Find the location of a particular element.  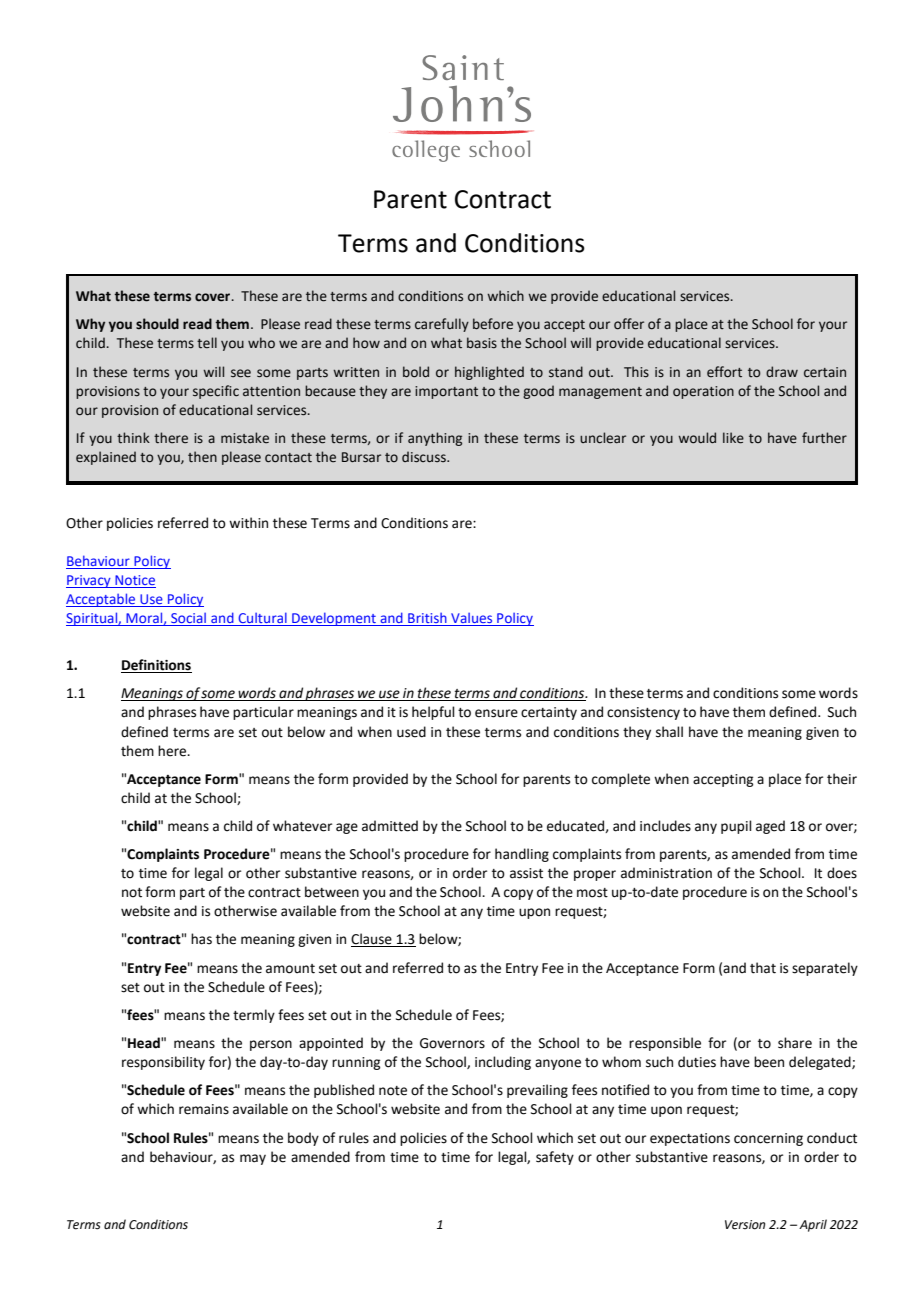

safety is located at coordinates (555, 1158).
